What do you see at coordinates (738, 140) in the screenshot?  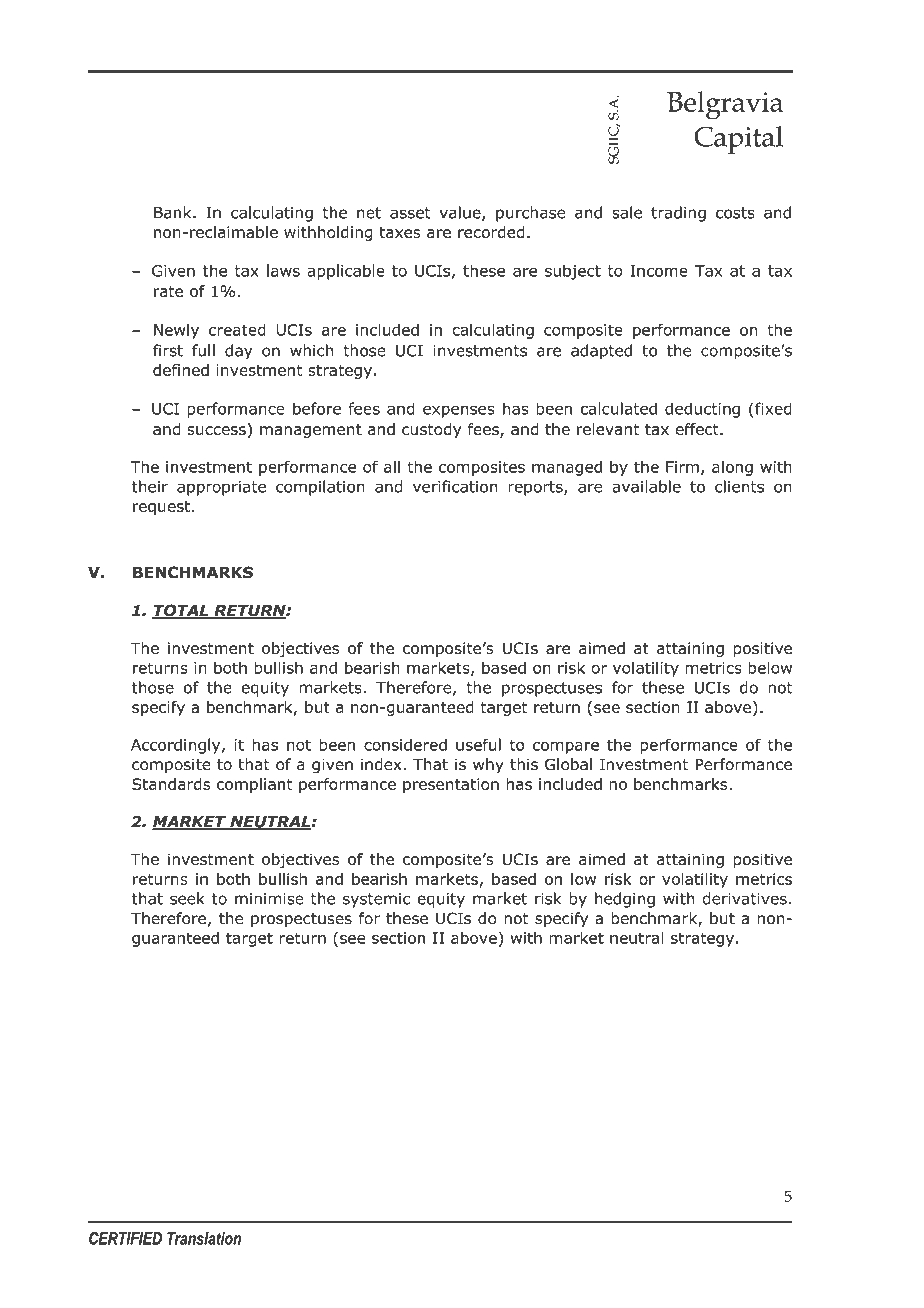 I see `Capital` at bounding box center [738, 140].
